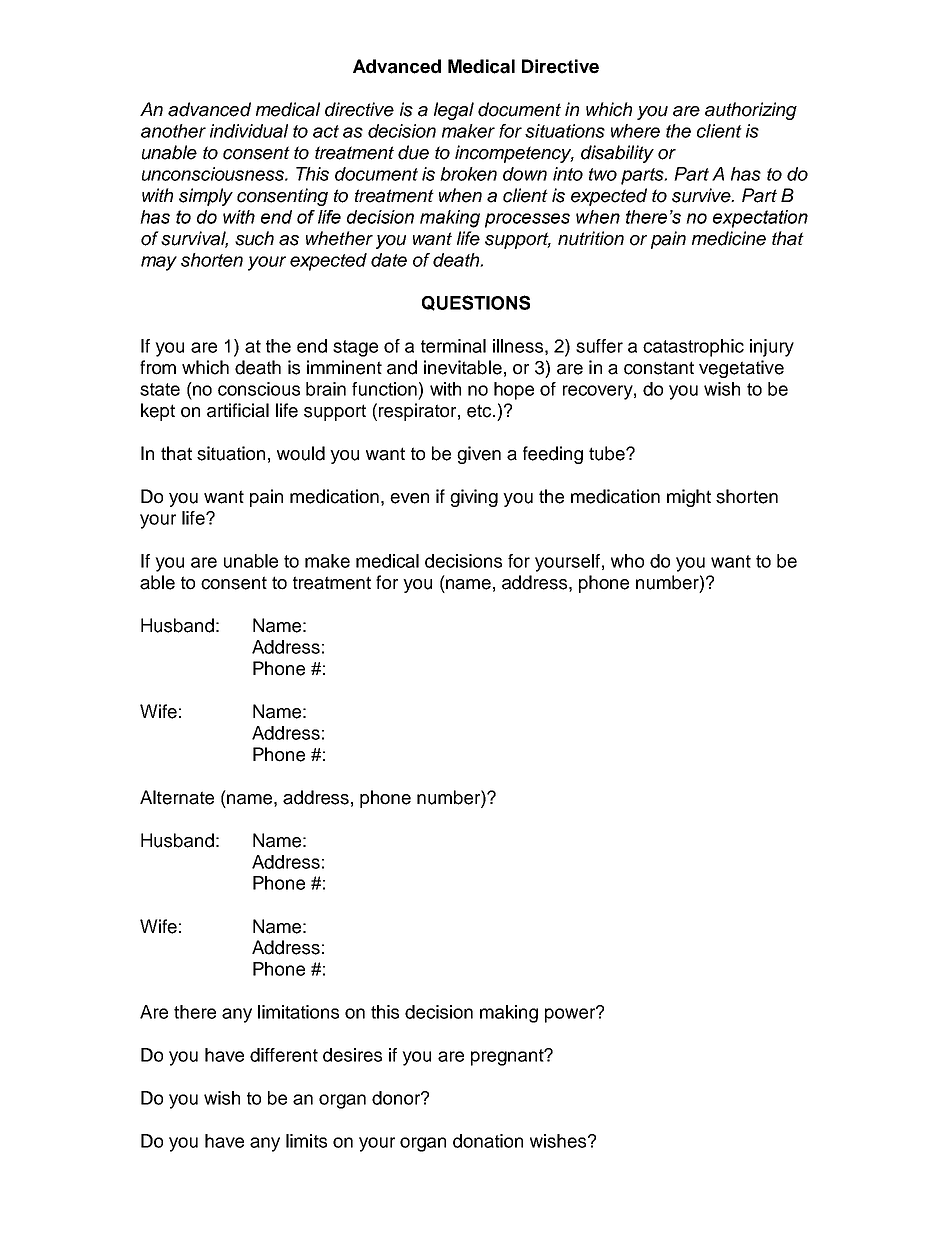  What do you see at coordinates (306, 1141) in the screenshot?
I see `limits` at bounding box center [306, 1141].
